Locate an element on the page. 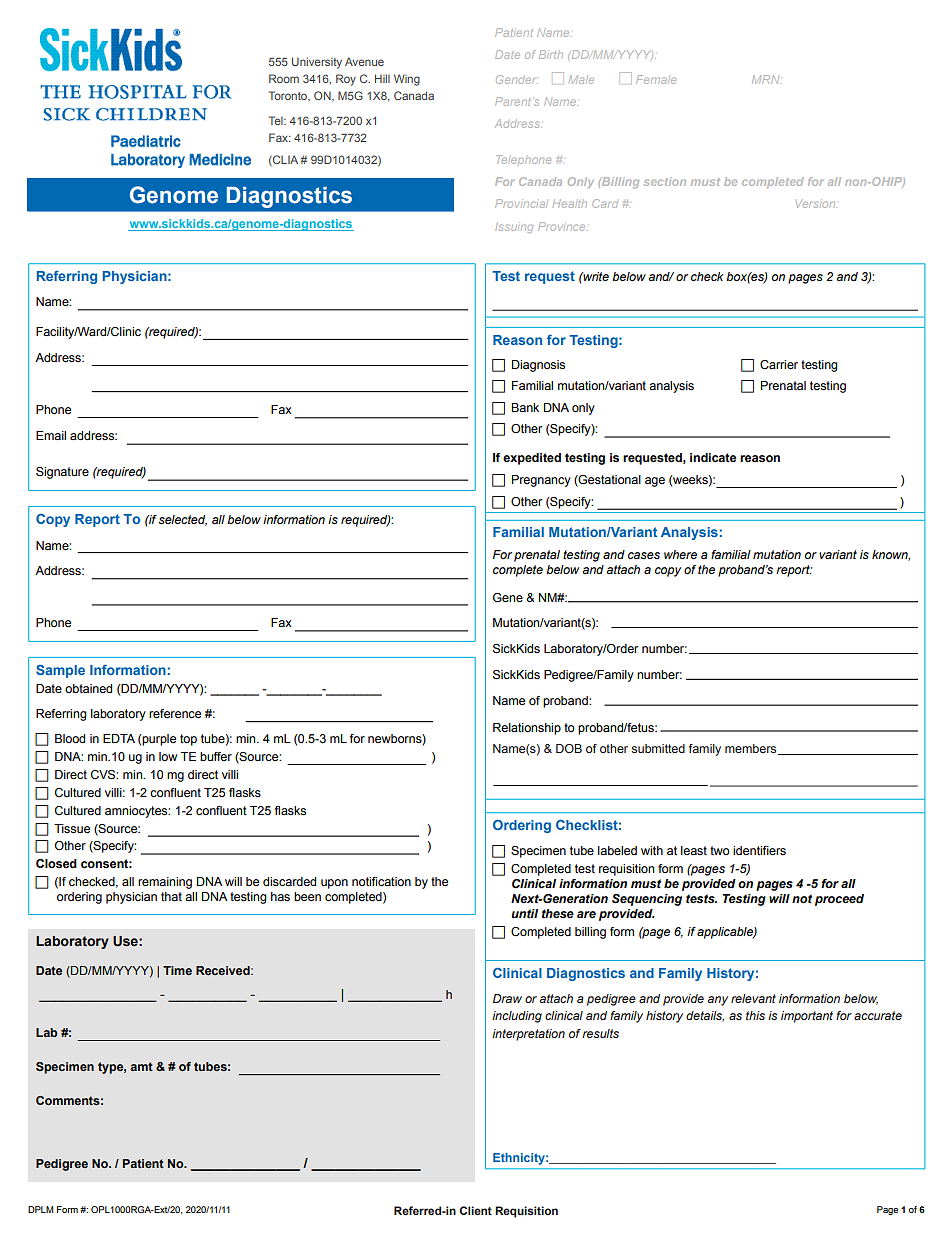 This document has width=952, height=1233. Room is located at coordinates (284, 78).
